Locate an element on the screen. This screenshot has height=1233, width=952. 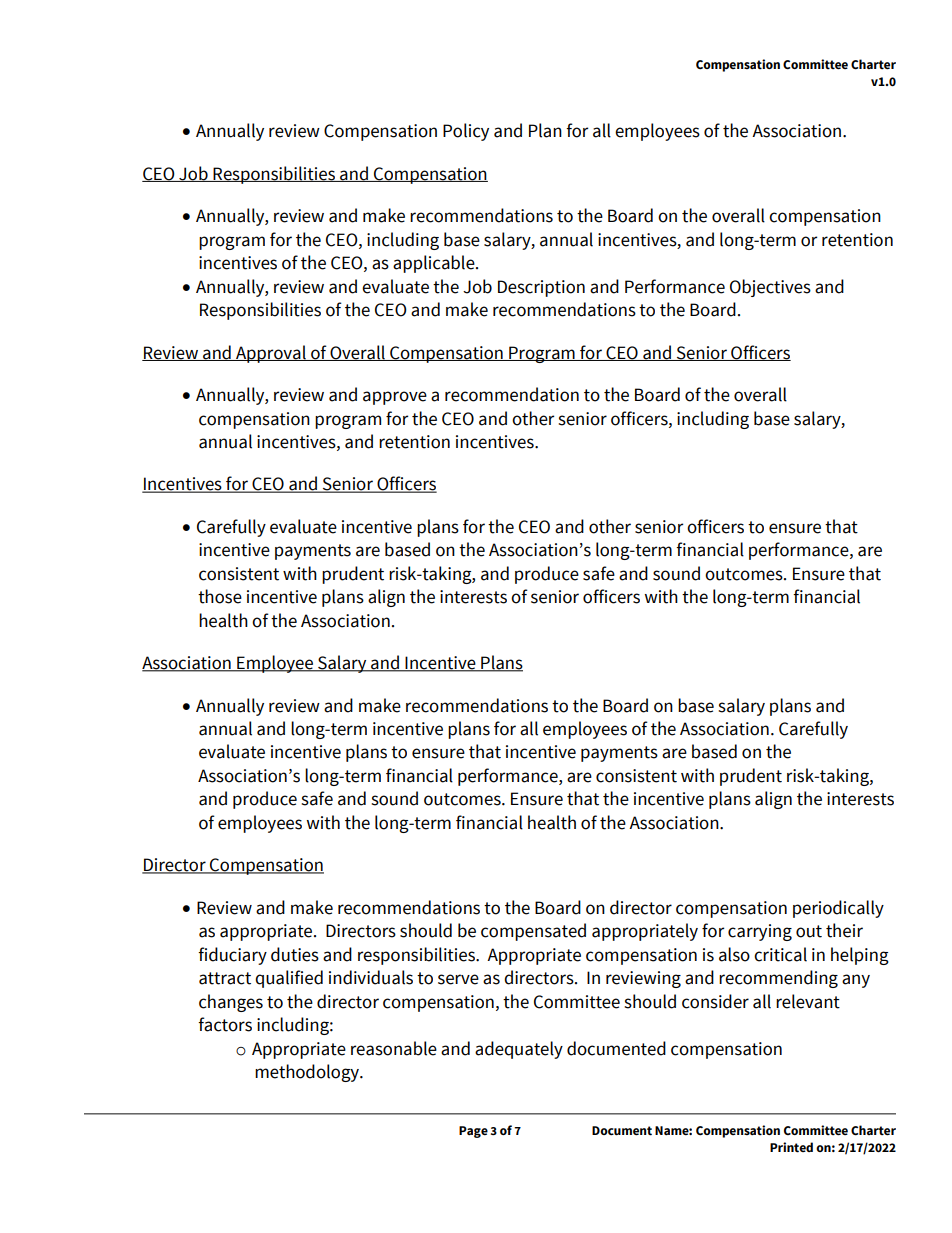
periodically is located at coordinates (838, 909).
